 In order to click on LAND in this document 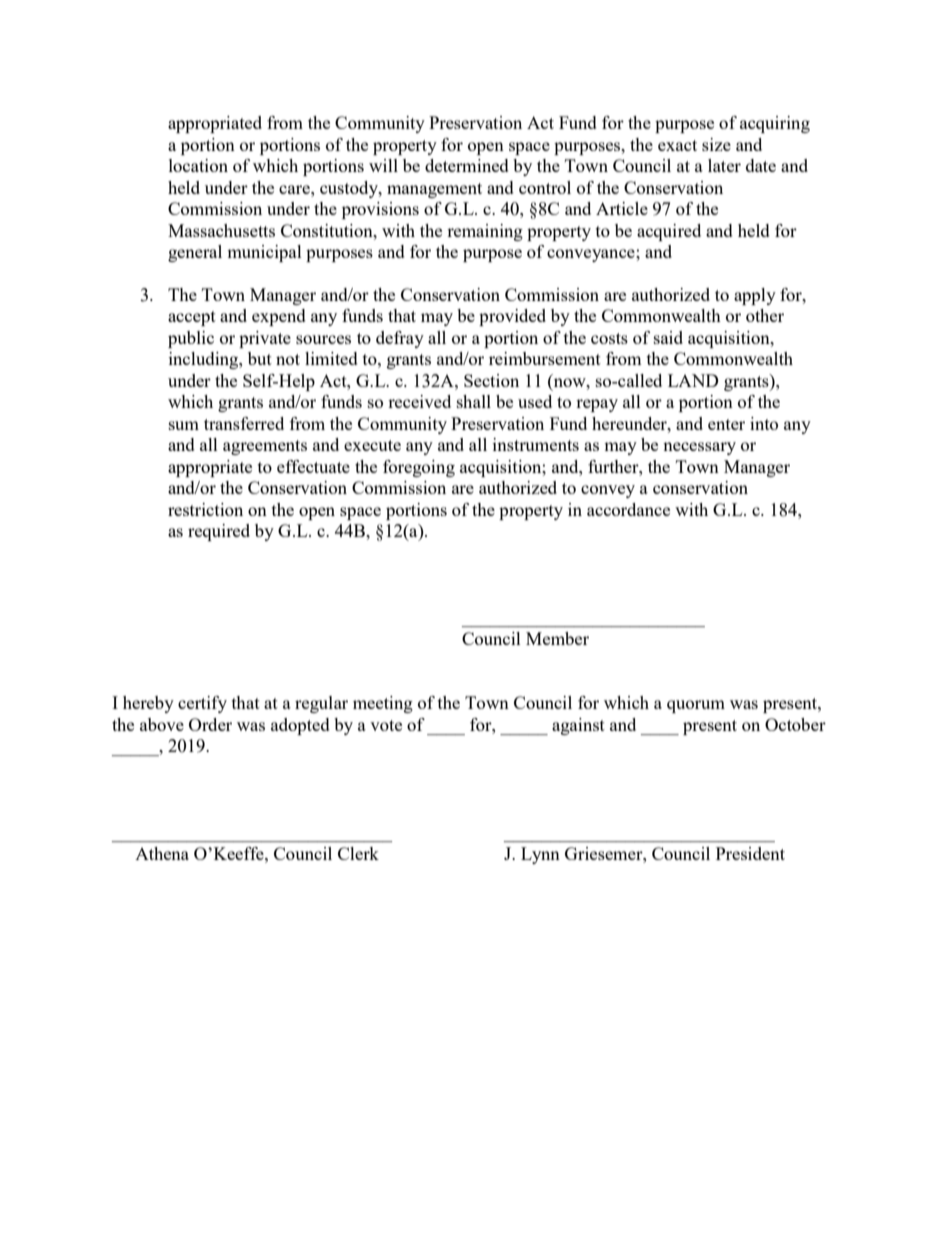, I will do `click(693, 380)`.
